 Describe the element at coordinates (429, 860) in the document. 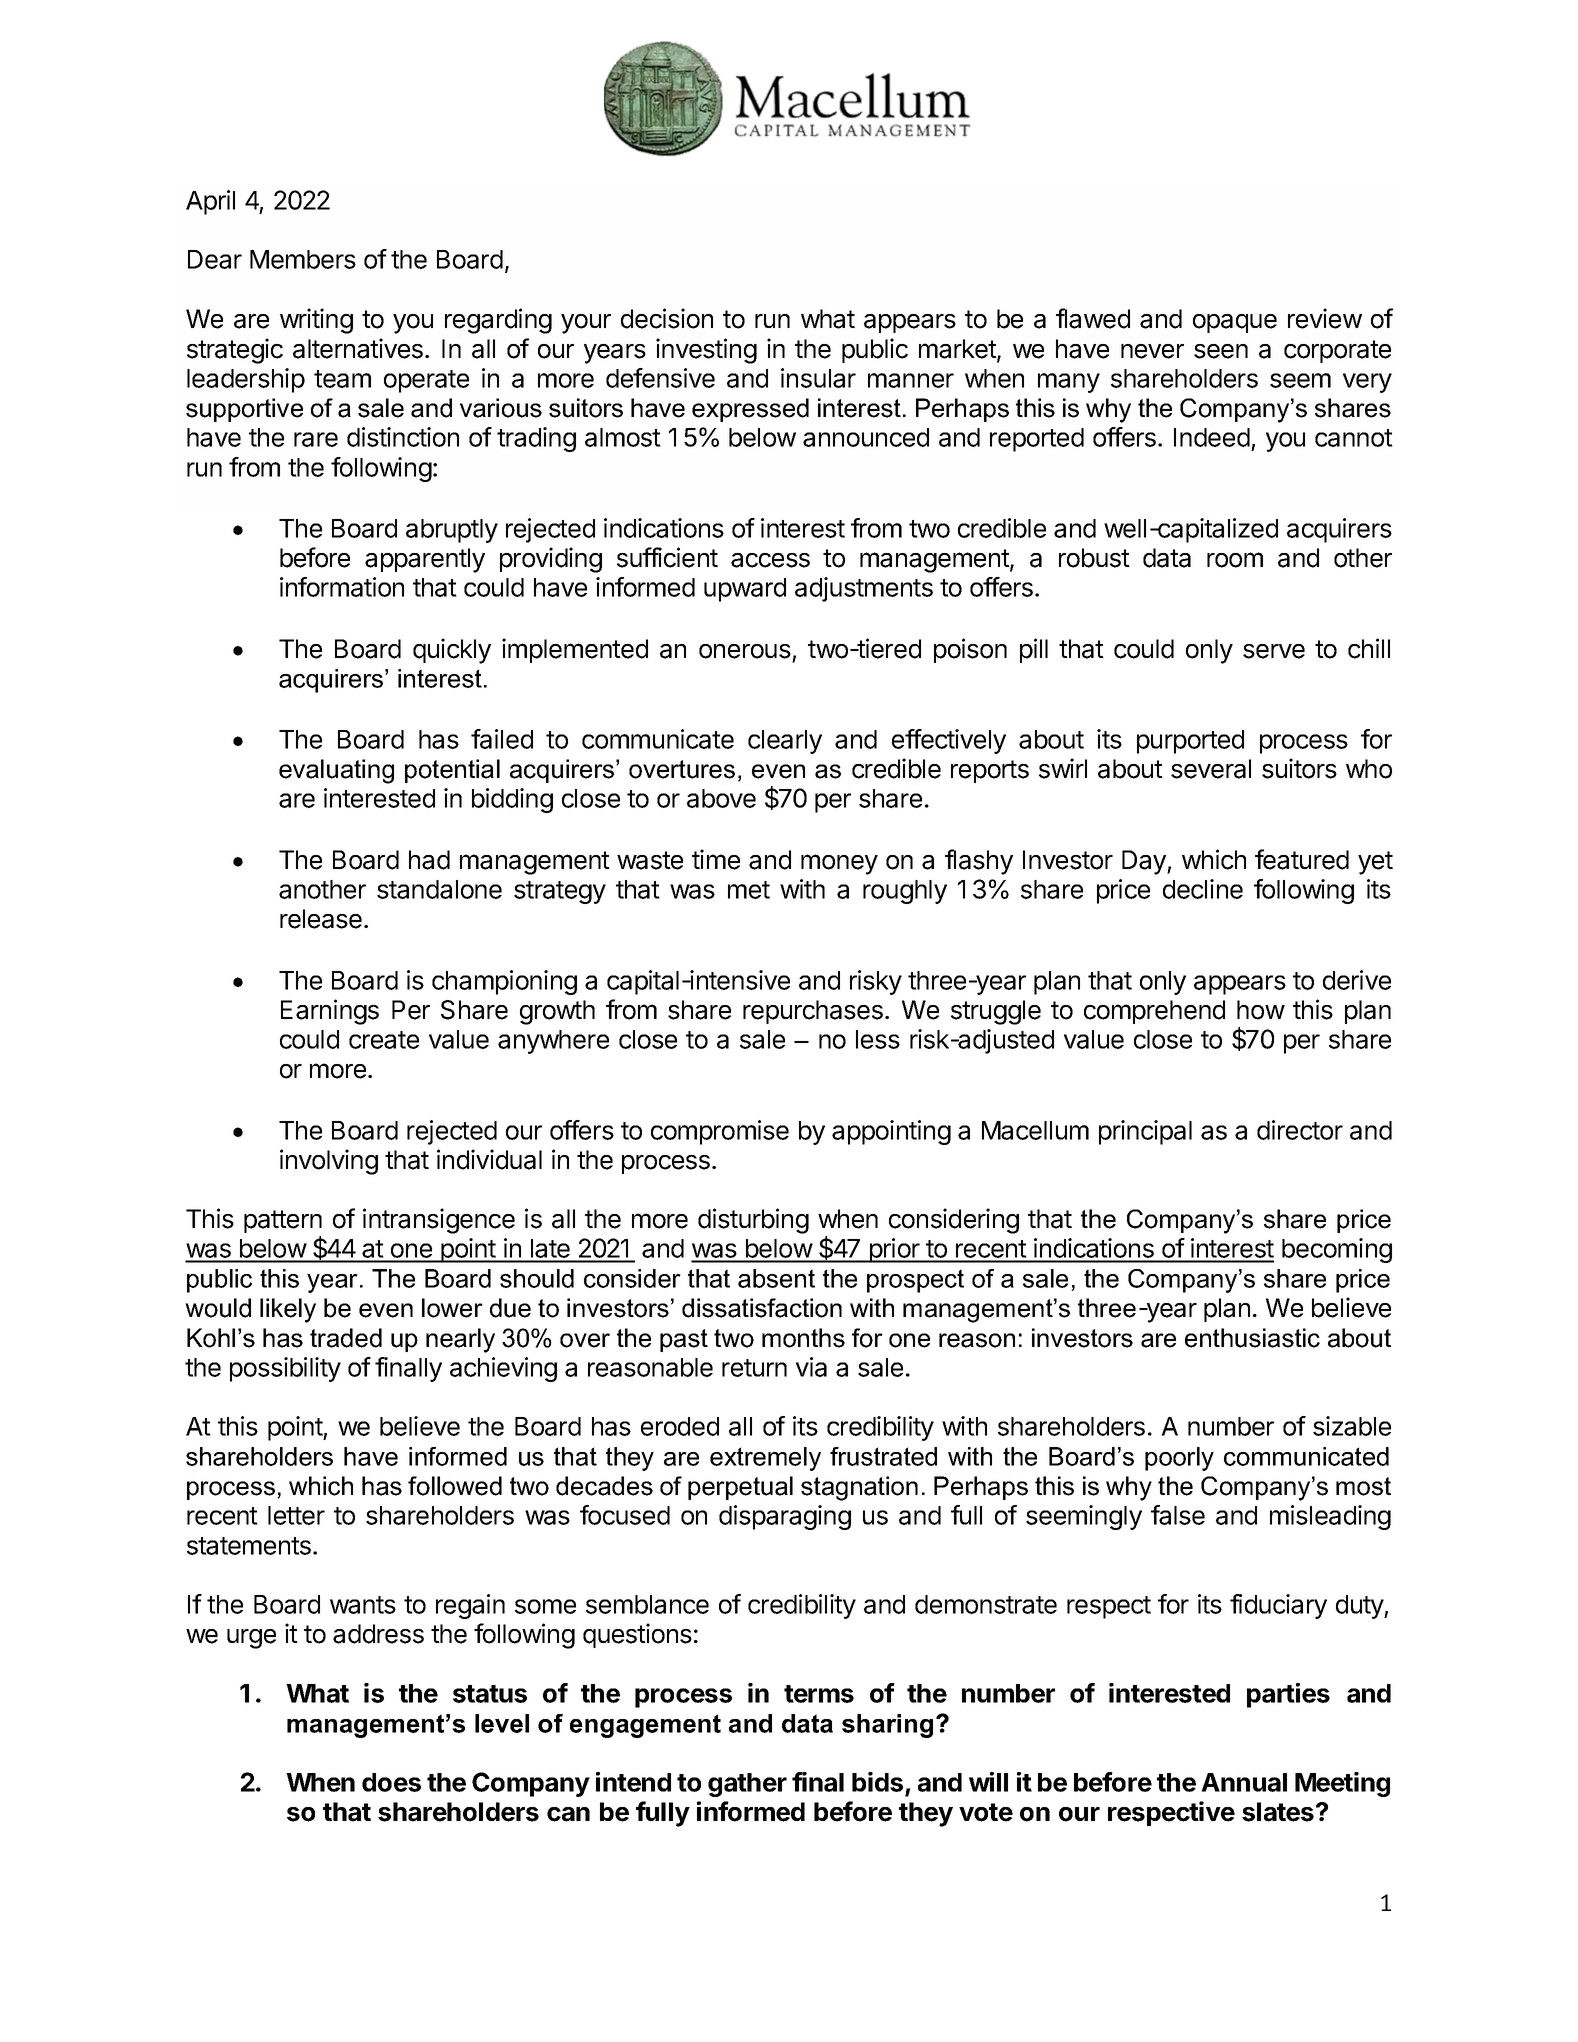

I see `had` at that location.
